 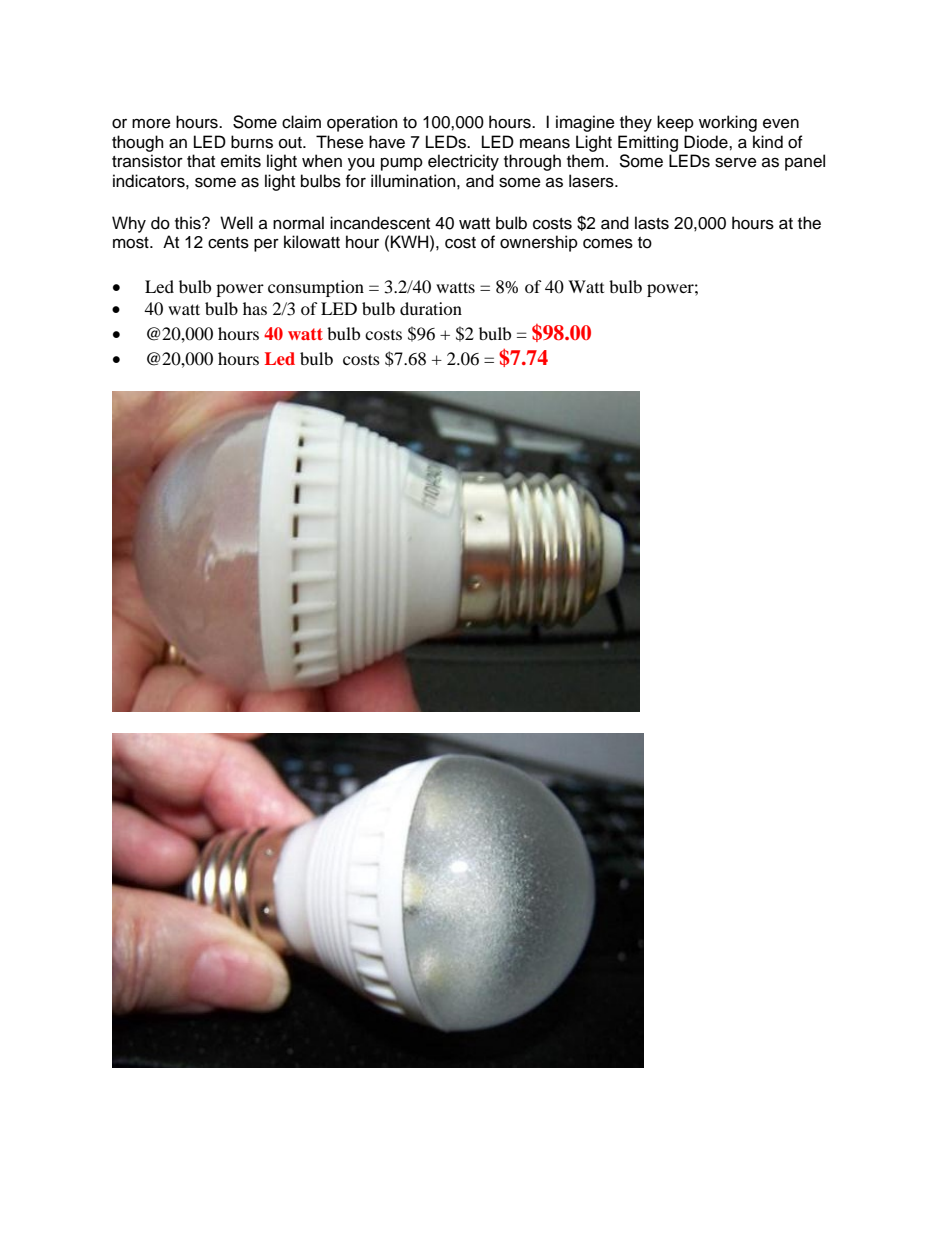 I want to click on incandescent, so click(x=380, y=223).
